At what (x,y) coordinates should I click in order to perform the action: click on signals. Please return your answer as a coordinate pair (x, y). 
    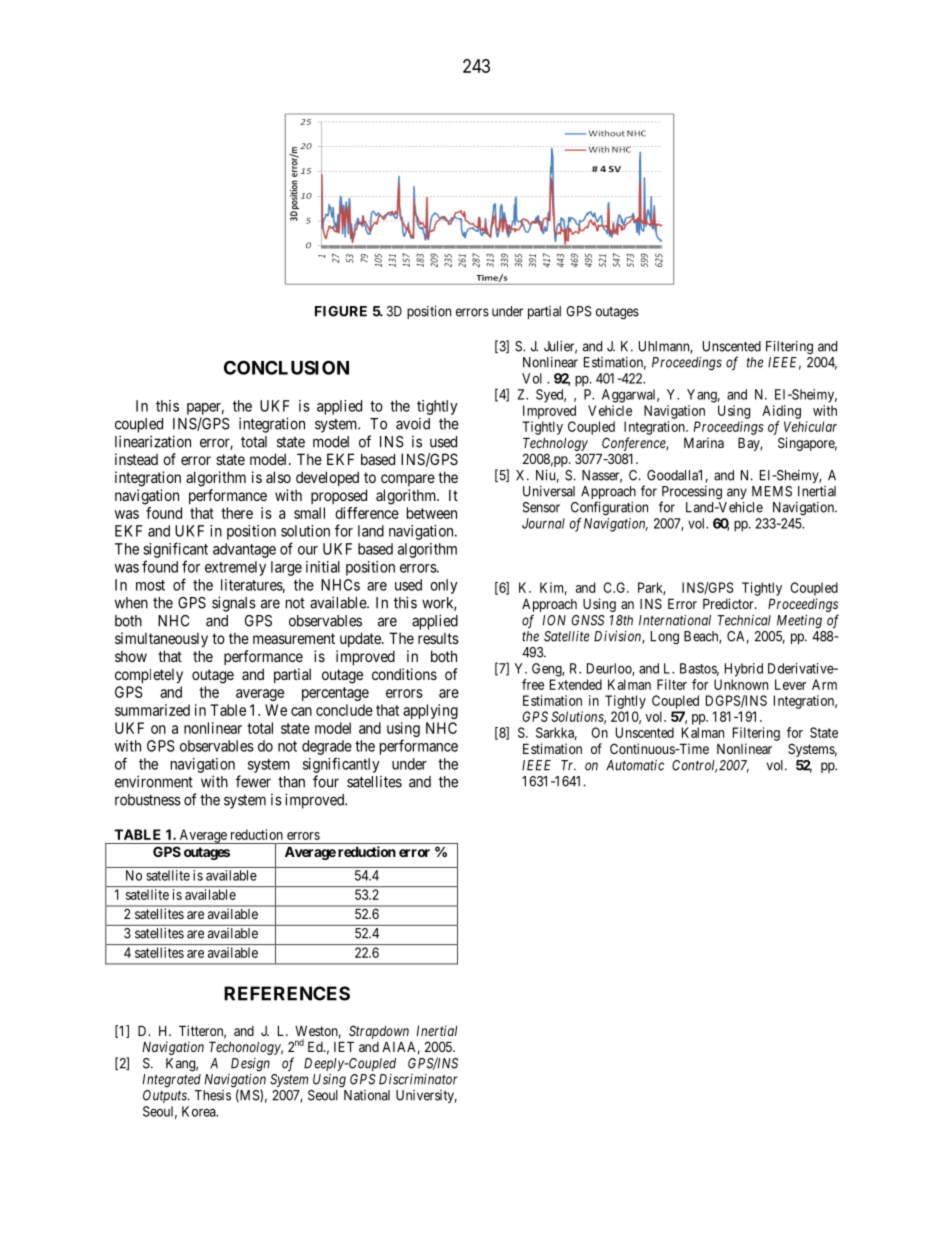
    Looking at the image, I should click on (234, 604).
